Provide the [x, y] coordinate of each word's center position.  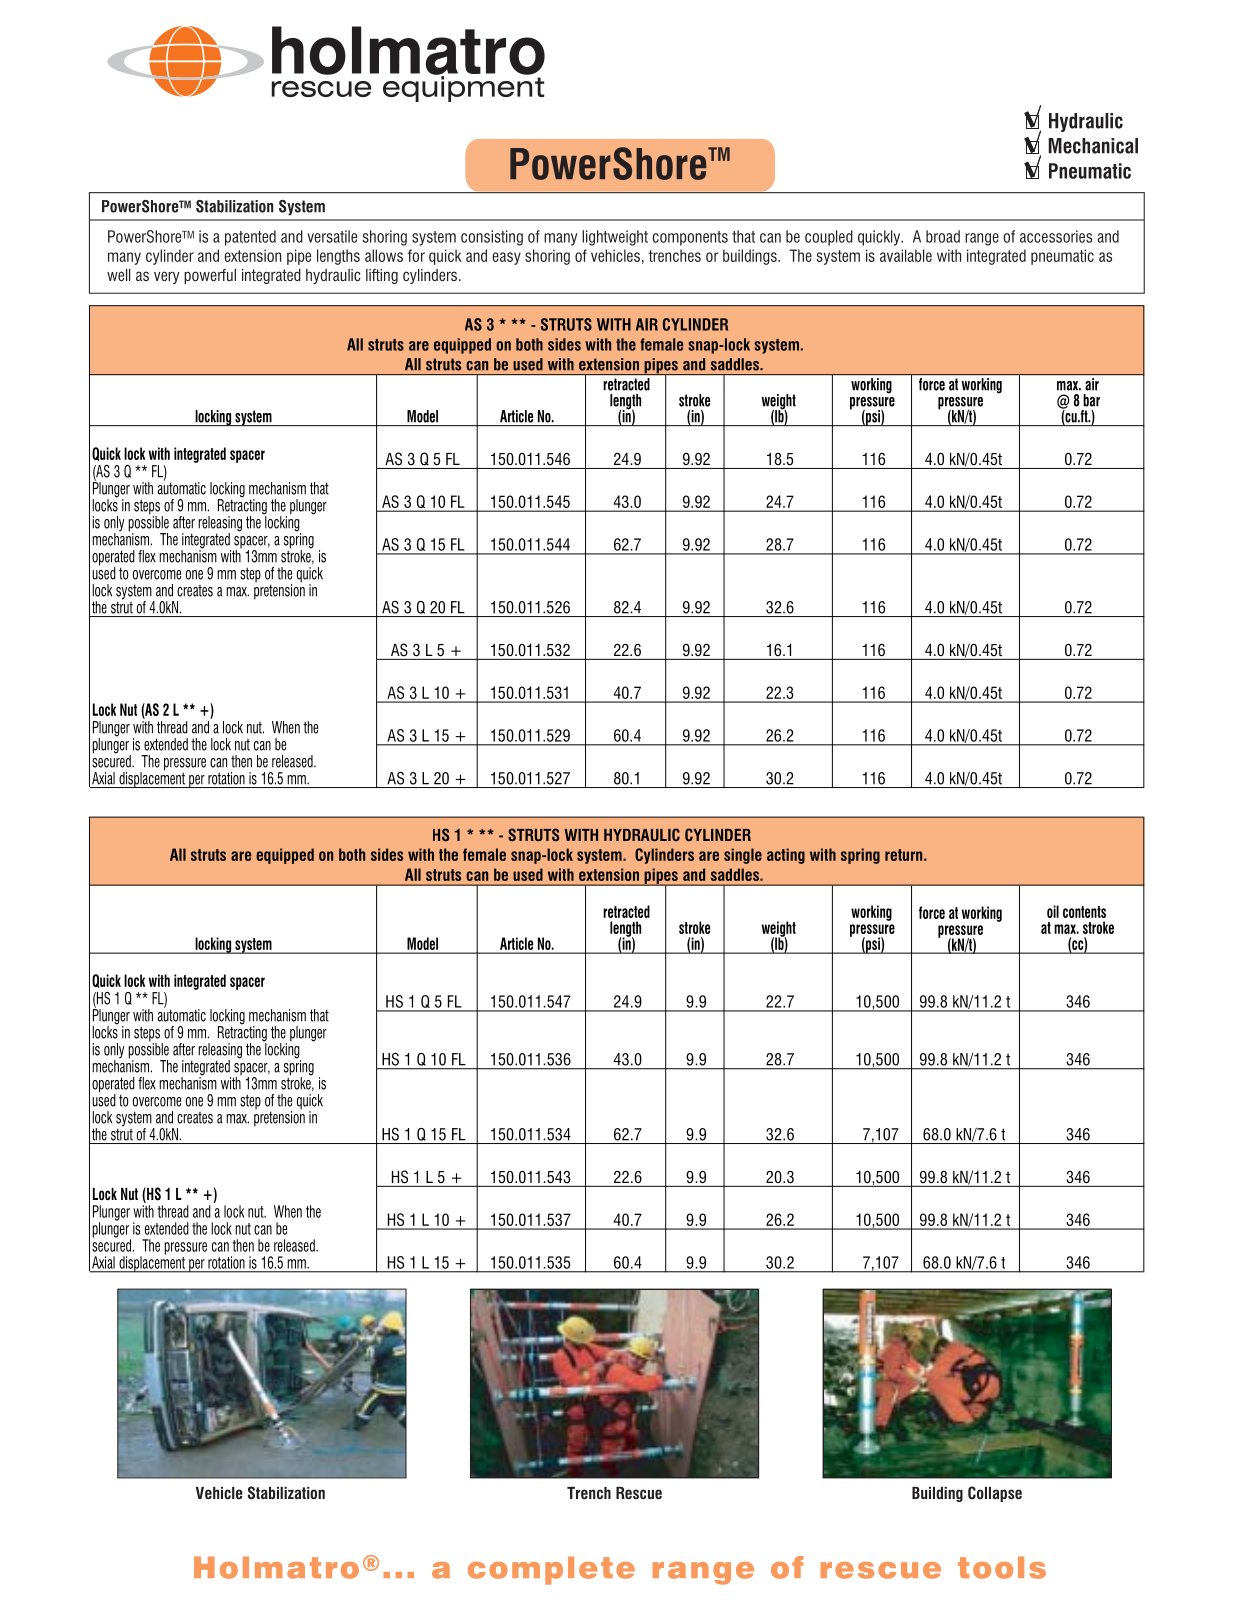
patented [250, 238]
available [906, 255]
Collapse [995, 1494]
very [167, 277]
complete [551, 1570]
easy [506, 258]
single [743, 856]
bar [1091, 400]
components [690, 238]
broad [943, 236]
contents [1084, 912]
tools [1002, 1567]
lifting [382, 276]
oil [1053, 911]
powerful [210, 276]
